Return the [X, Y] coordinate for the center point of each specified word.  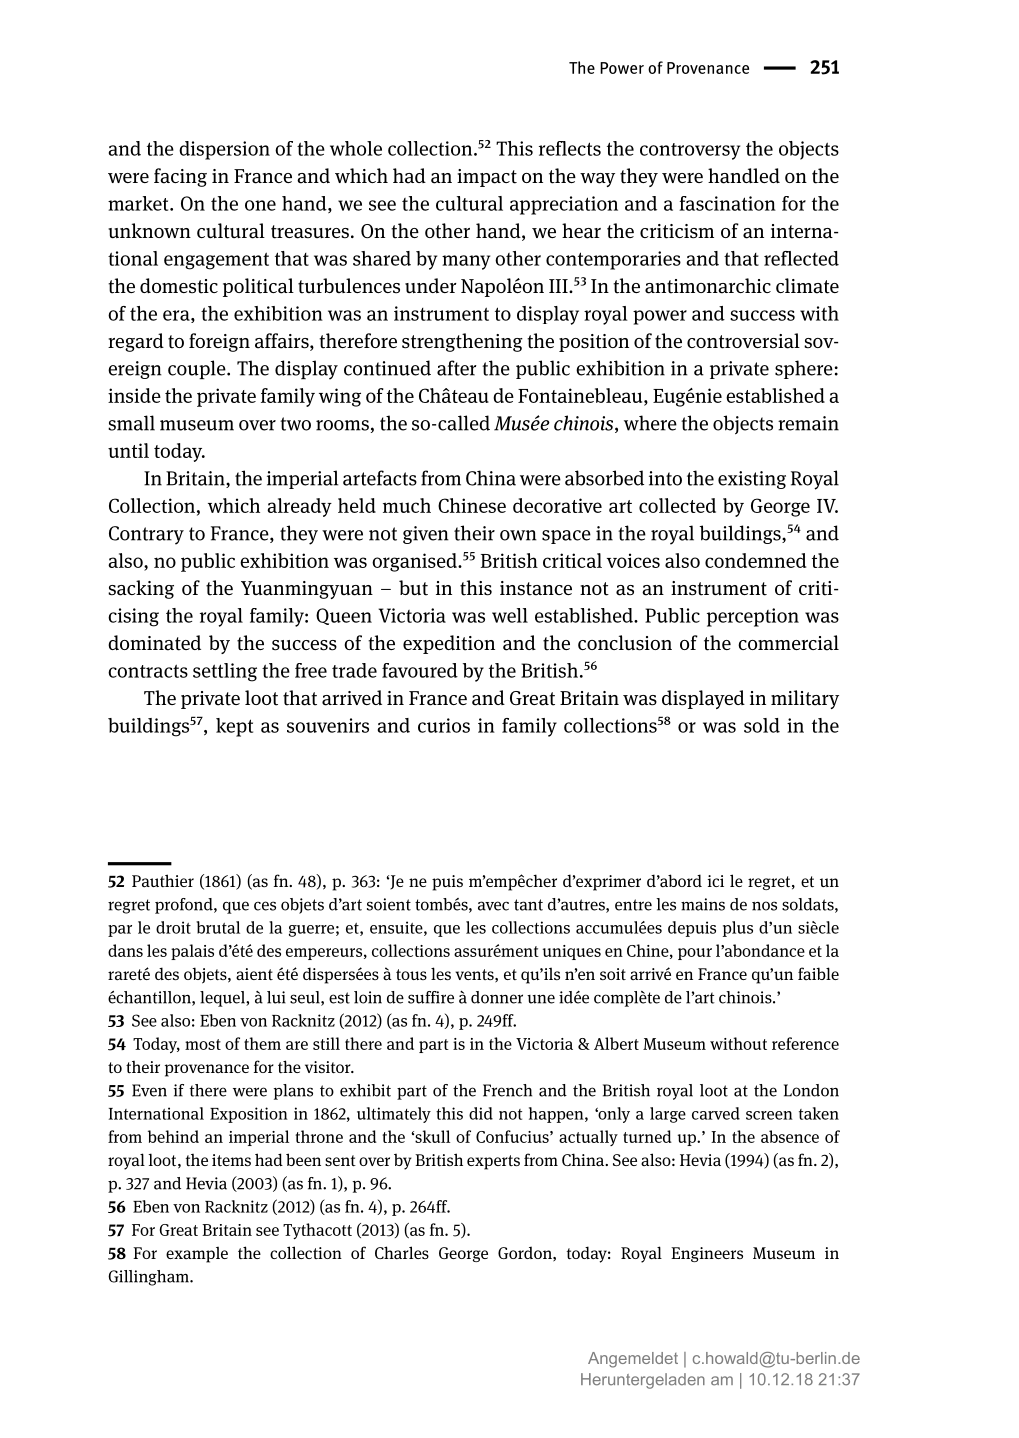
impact [487, 178]
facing [180, 177]
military [805, 699]
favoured [420, 670]
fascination [727, 203]
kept [234, 727]
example [197, 1254]
